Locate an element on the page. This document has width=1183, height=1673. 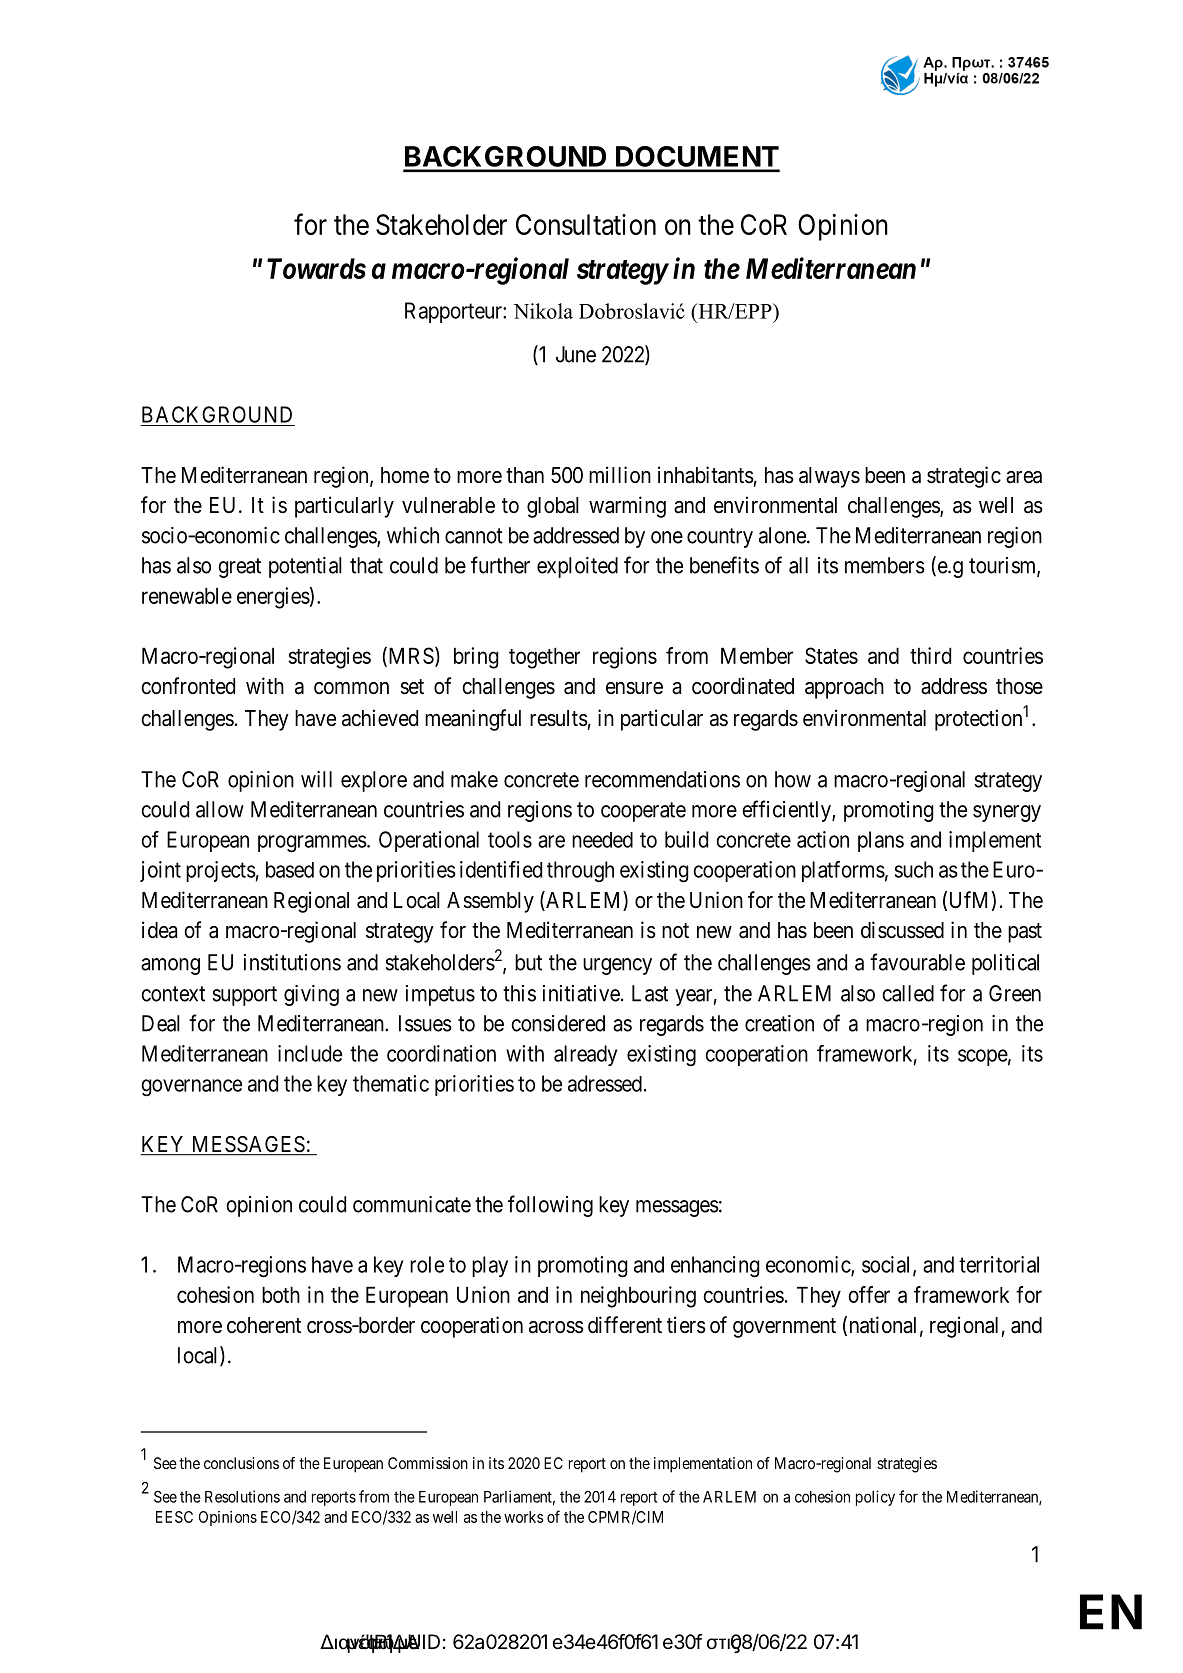
include is located at coordinates (310, 1053).
